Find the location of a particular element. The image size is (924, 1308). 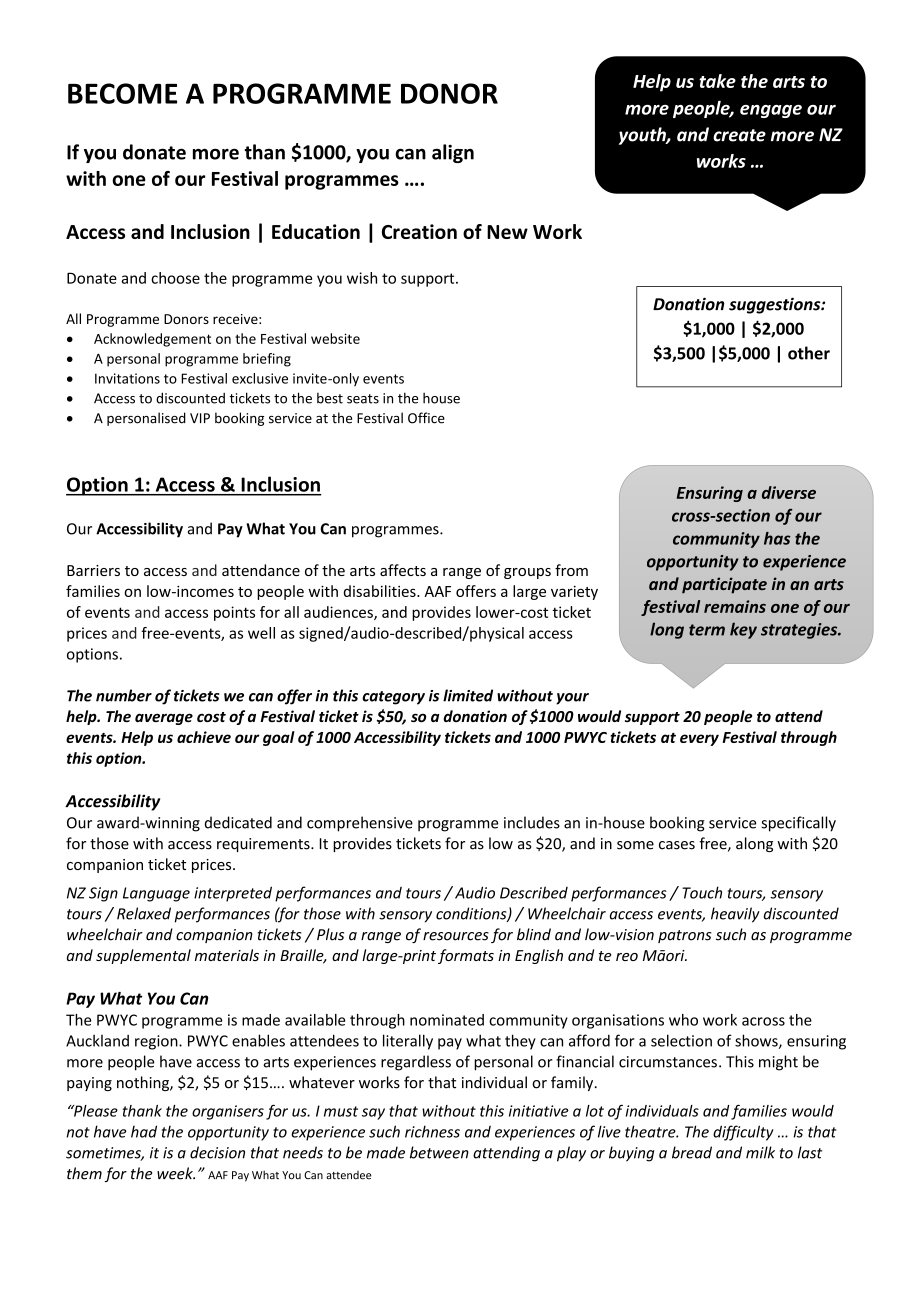

disabilities is located at coordinates (381, 591).
